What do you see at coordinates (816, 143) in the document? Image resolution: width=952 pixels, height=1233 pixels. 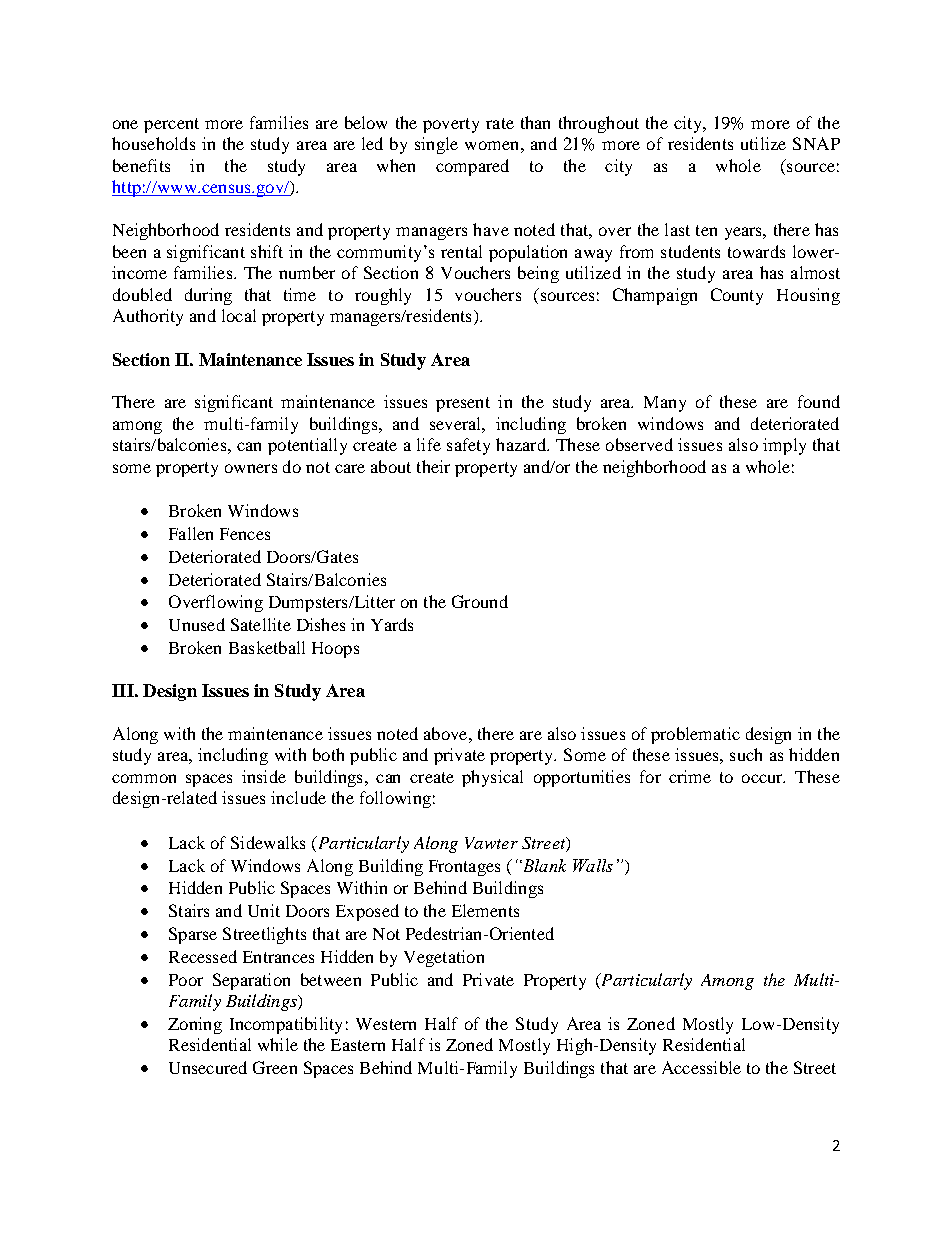 I see `SNAP` at bounding box center [816, 143].
